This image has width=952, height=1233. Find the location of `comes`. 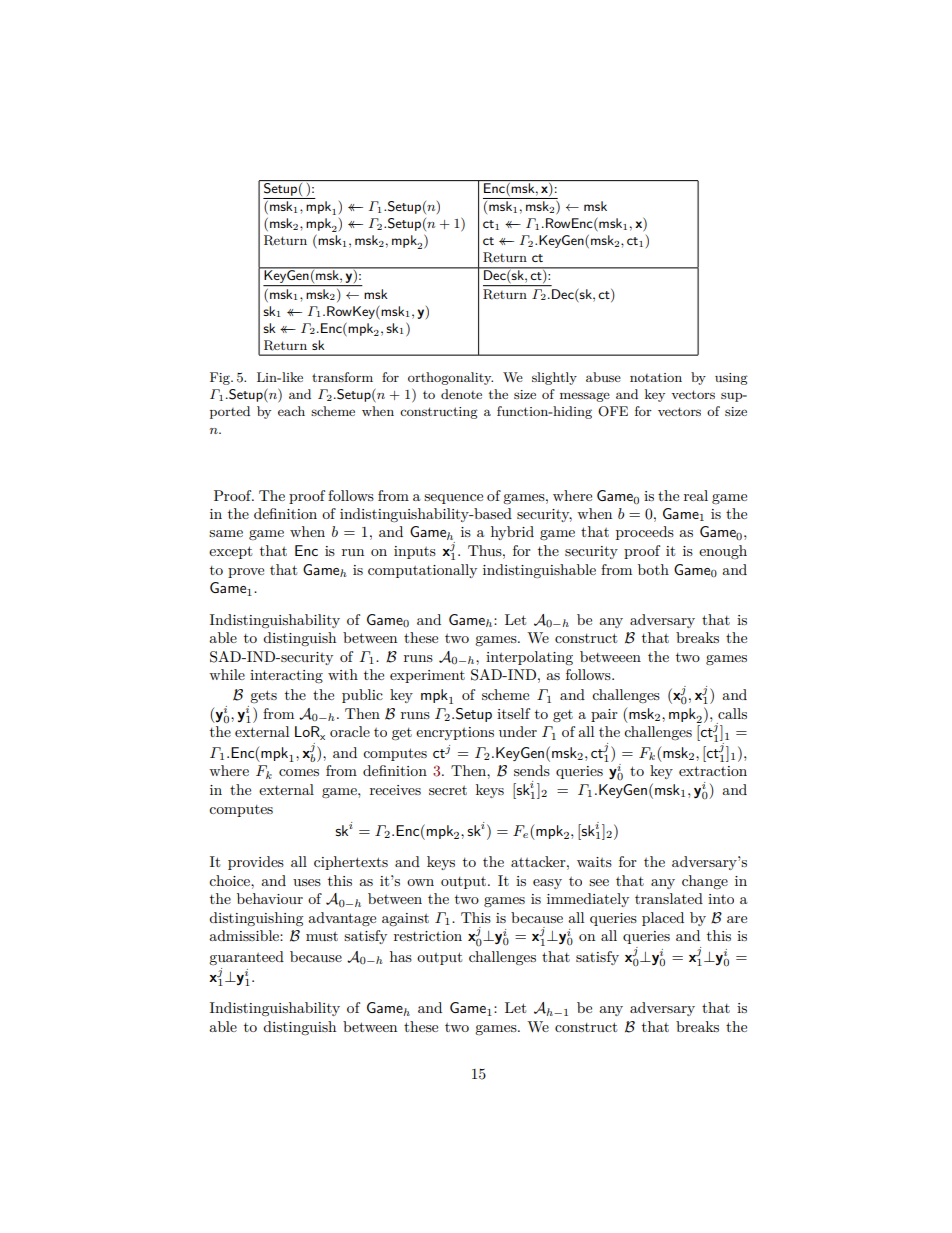

comes is located at coordinates (299, 772).
